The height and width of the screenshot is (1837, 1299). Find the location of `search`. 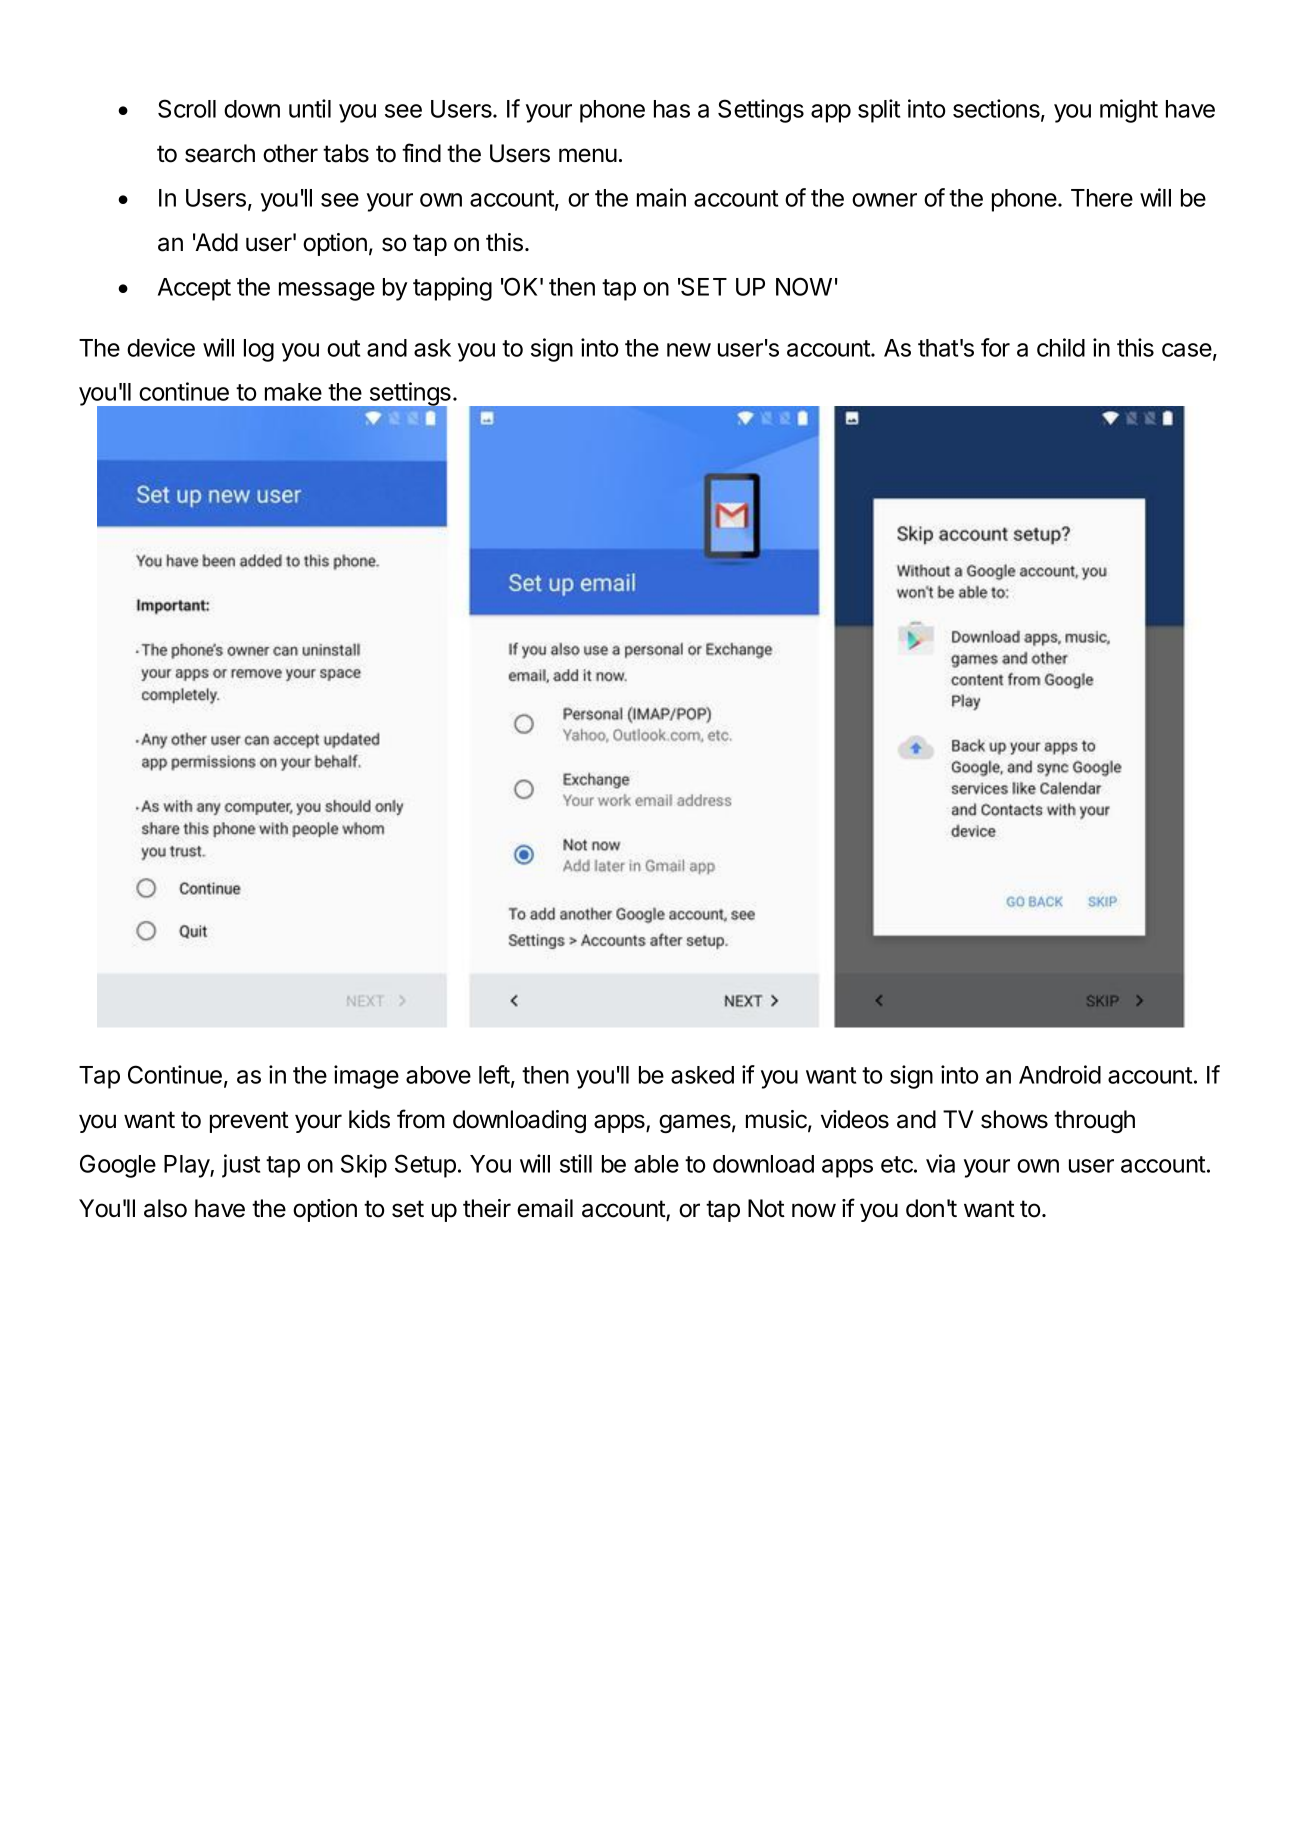

search is located at coordinates (220, 153).
